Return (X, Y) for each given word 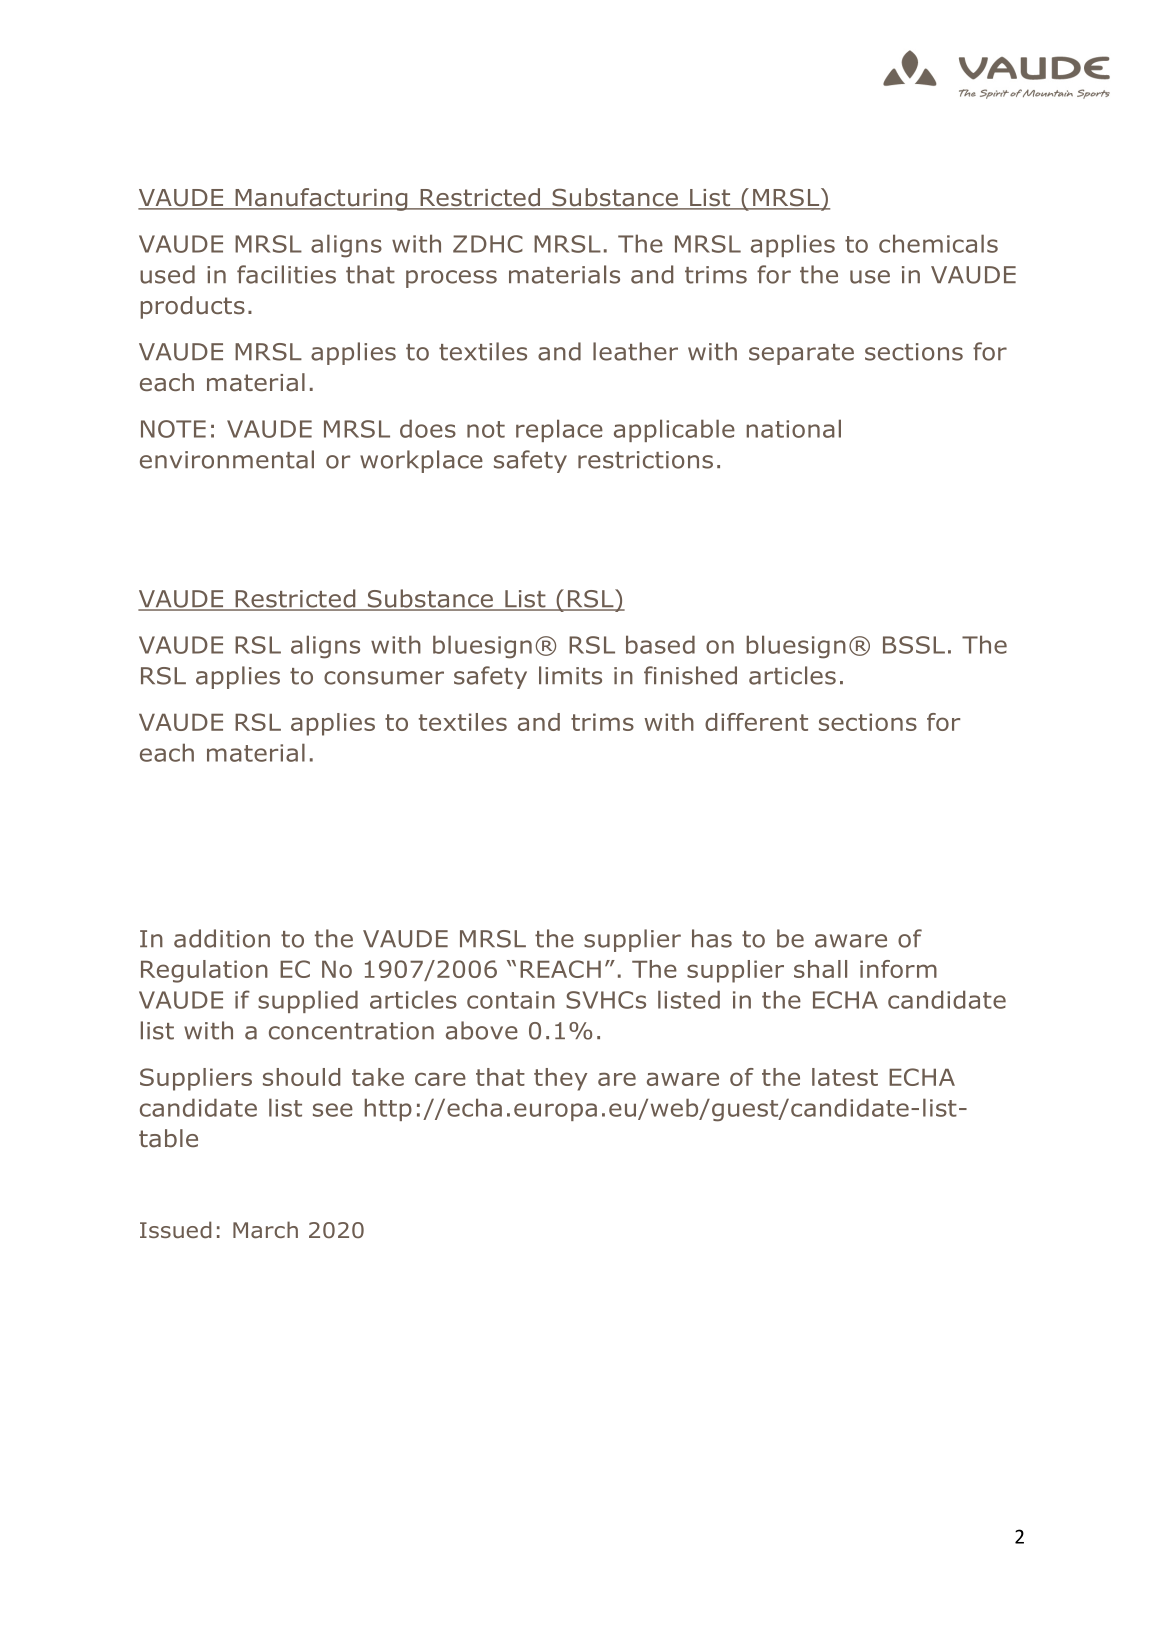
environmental (227, 459)
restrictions (645, 460)
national (794, 428)
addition (222, 938)
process (451, 279)
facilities (286, 274)
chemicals (938, 243)
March (265, 1230)
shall (820, 969)
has (712, 938)
